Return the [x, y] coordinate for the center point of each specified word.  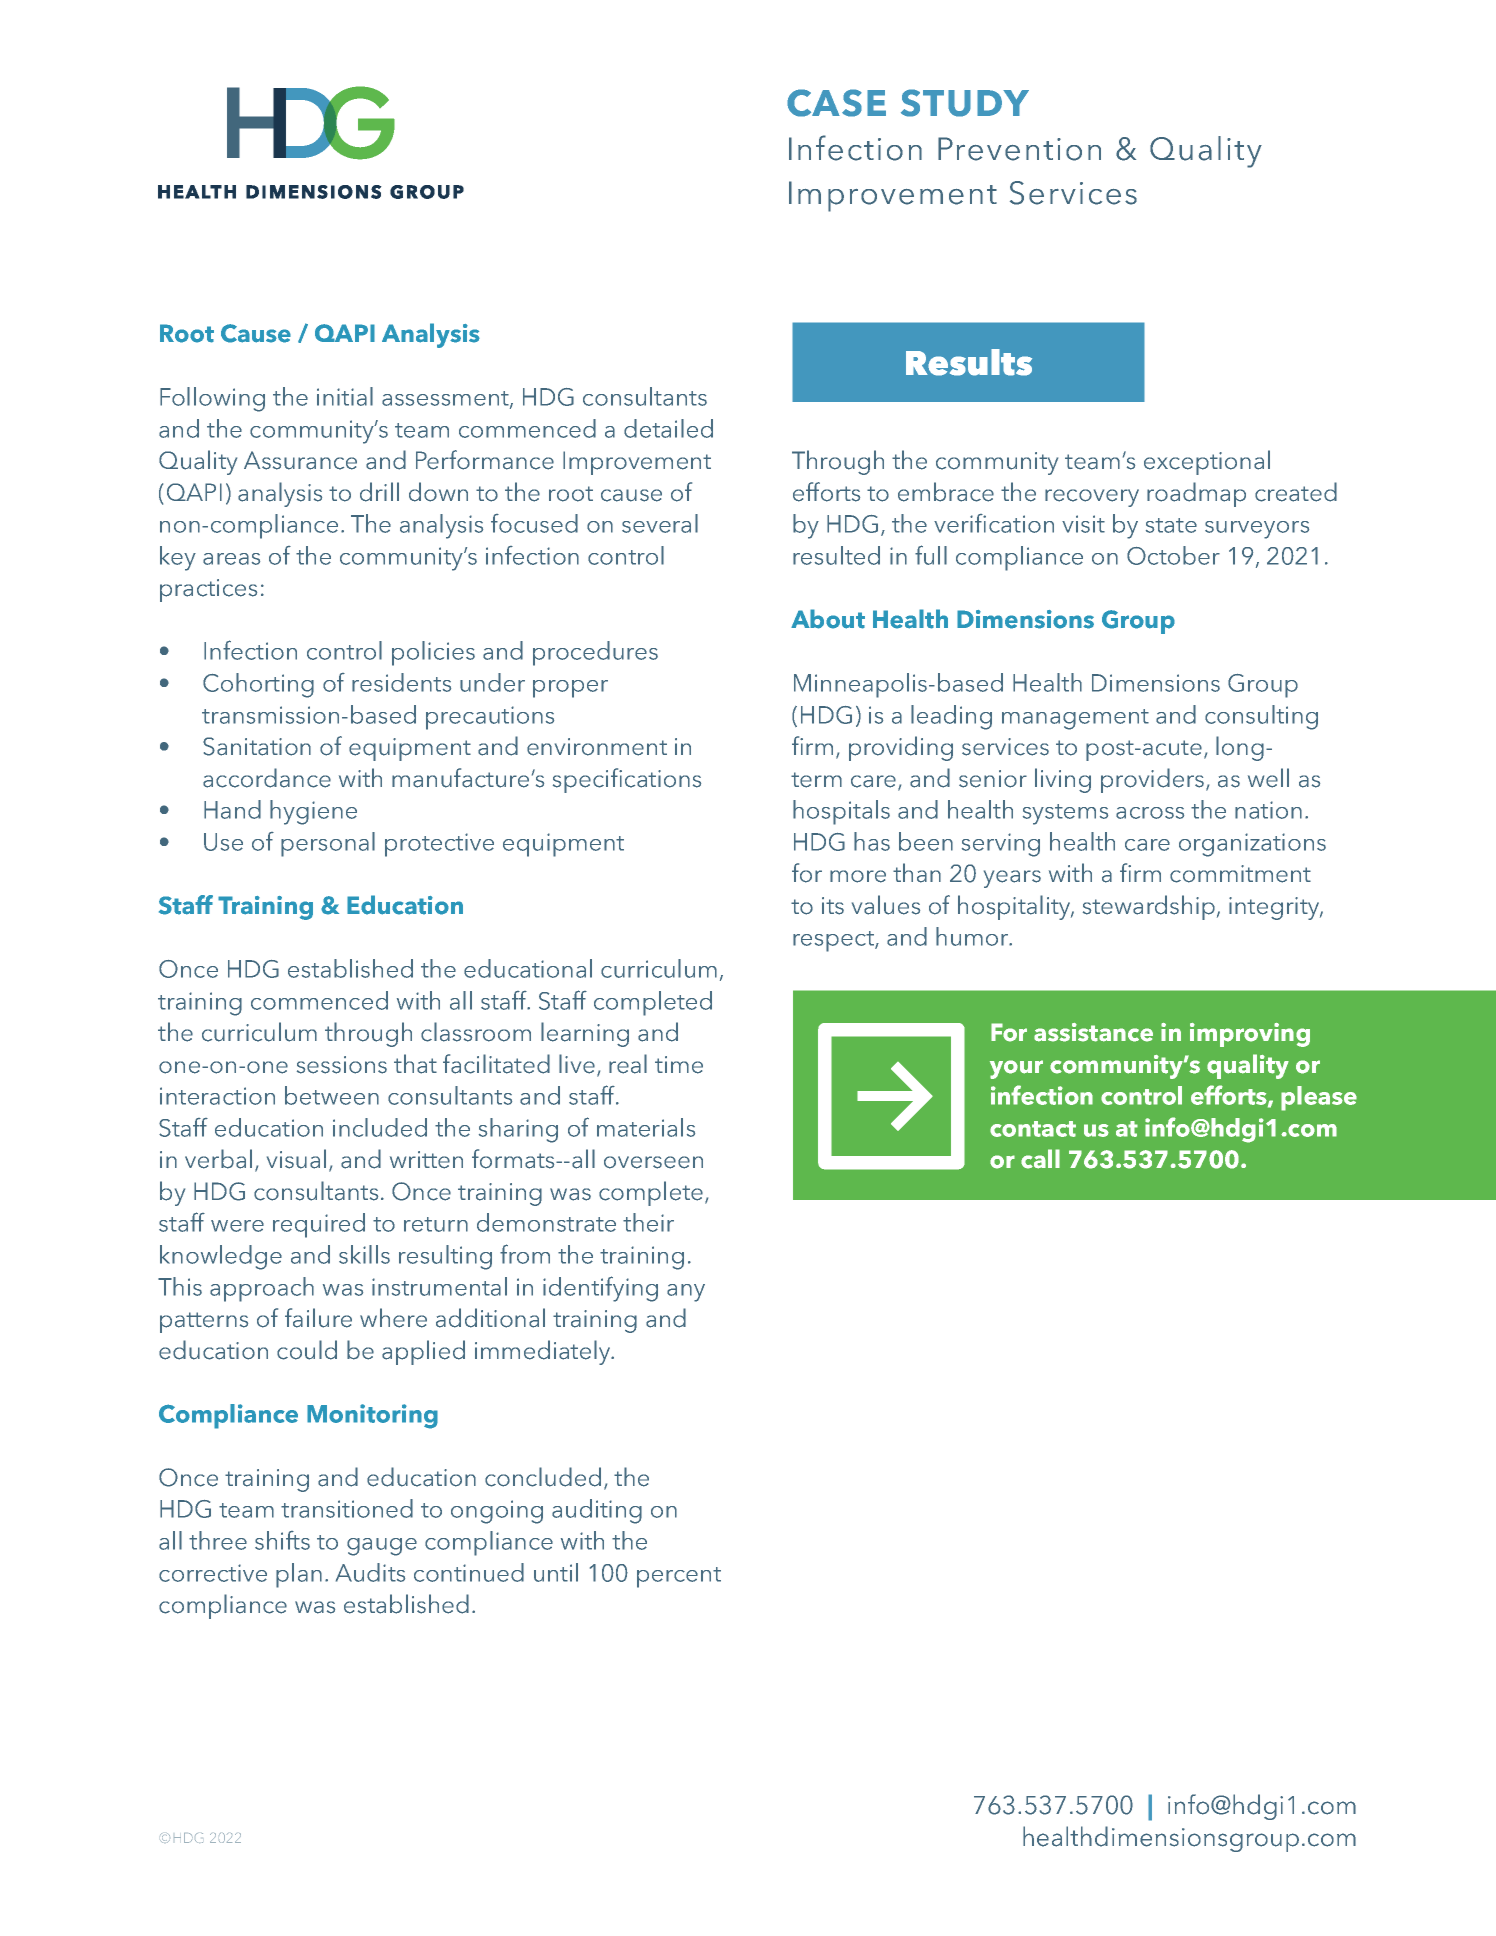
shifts [282, 1540]
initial [345, 396]
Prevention [1019, 149]
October [1173, 555]
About [828, 619]
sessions [342, 1065]
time [679, 1065]
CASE [836, 103]
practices [208, 590]
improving [1250, 1035]
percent [679, 1577]
